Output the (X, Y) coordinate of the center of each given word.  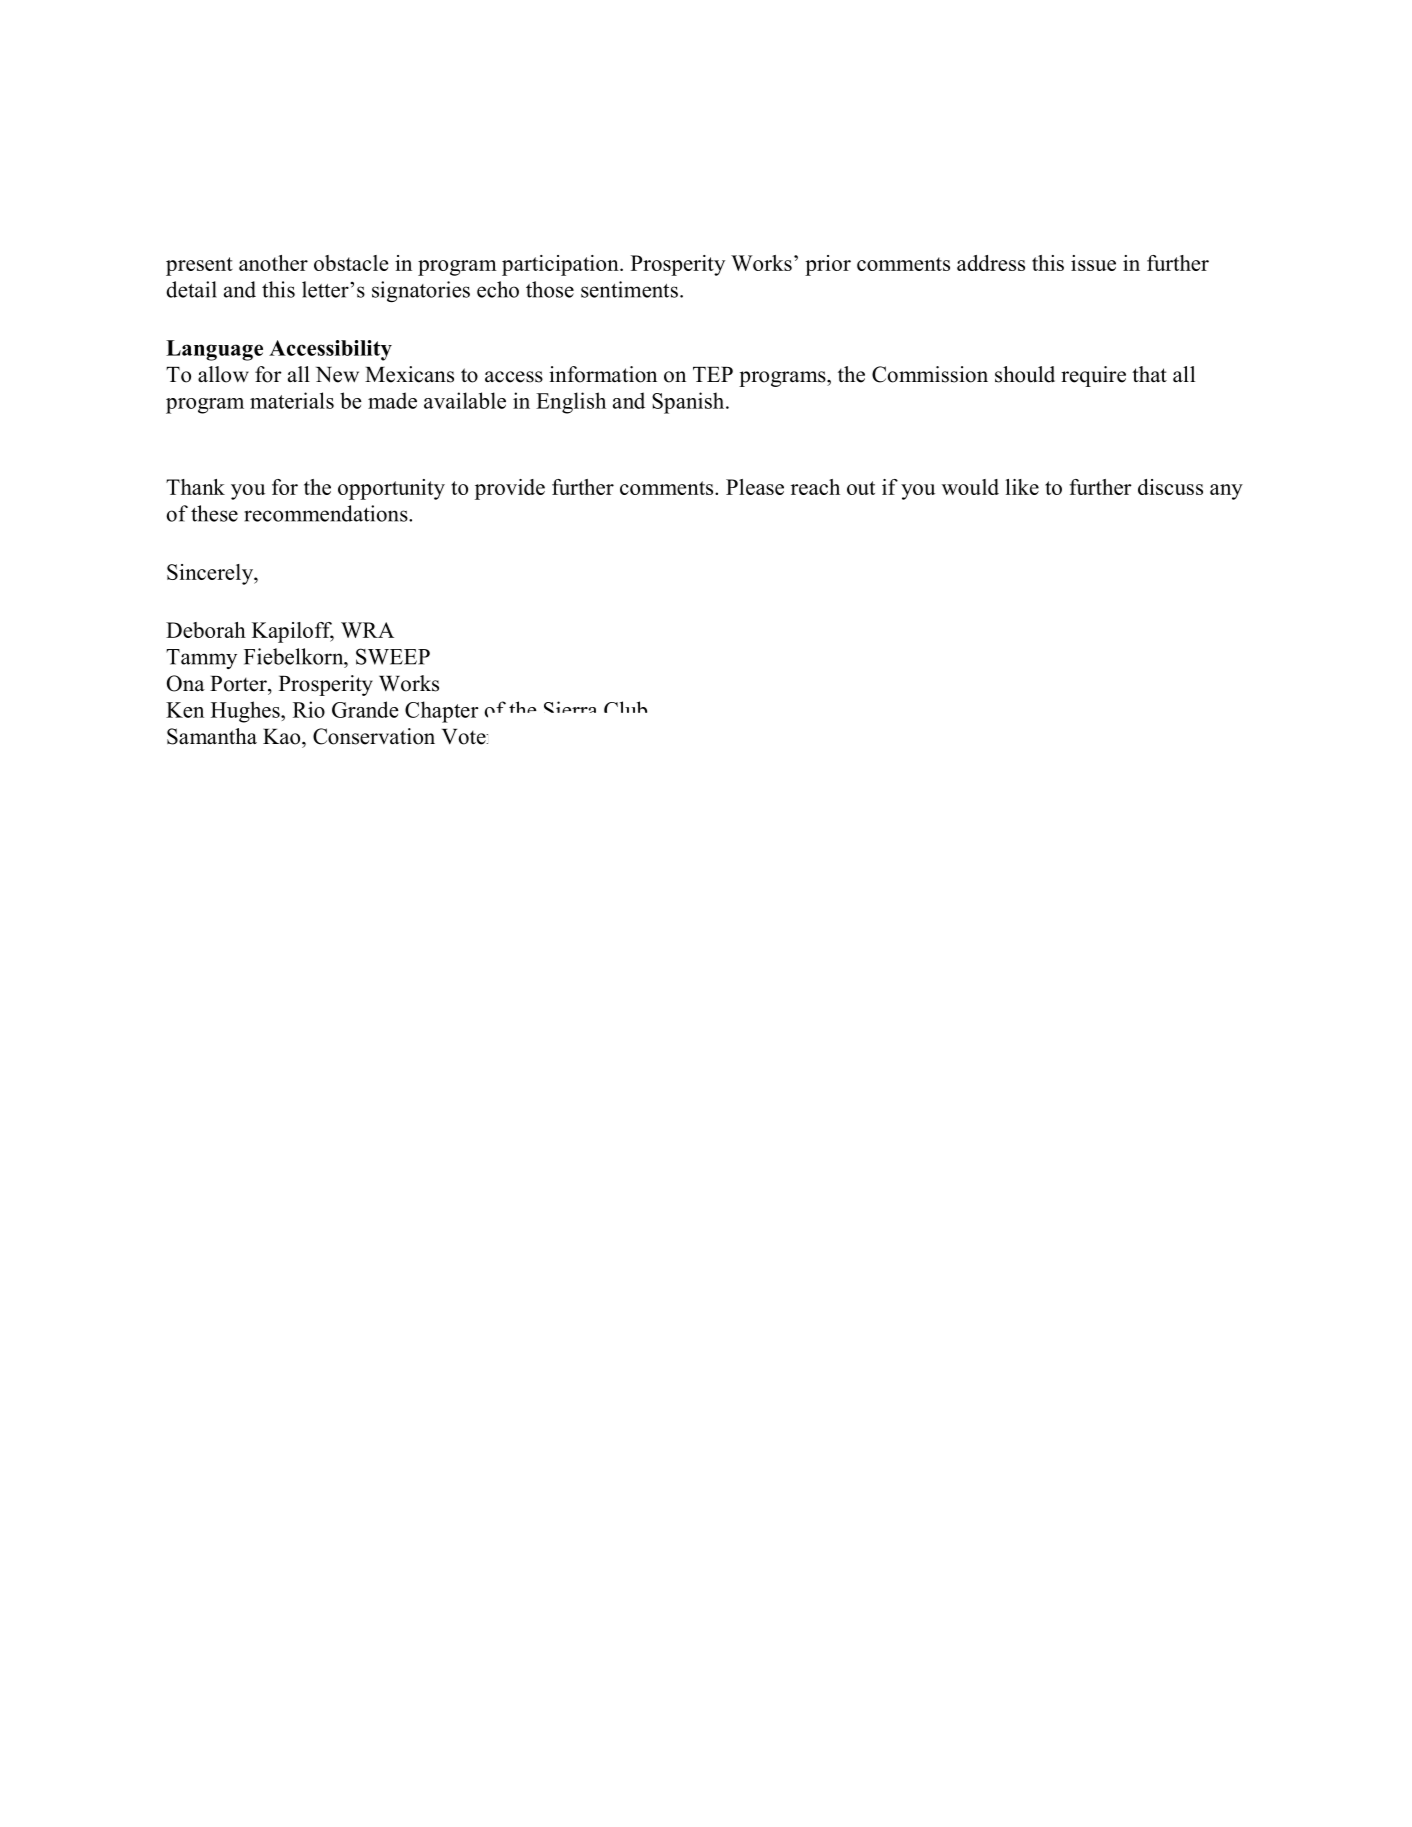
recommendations (327, 513)
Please (755, 487)
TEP (713, 374)
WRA (367, 630)
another (273, 263)
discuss (1170, 487)
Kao (283, 737)
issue (1093, 263)
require (1093, 376)
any (1226, 492)
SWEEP (393, 656)
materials (292, 400)
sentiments (629, 289)
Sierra (570, 707)
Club (625, 707)
